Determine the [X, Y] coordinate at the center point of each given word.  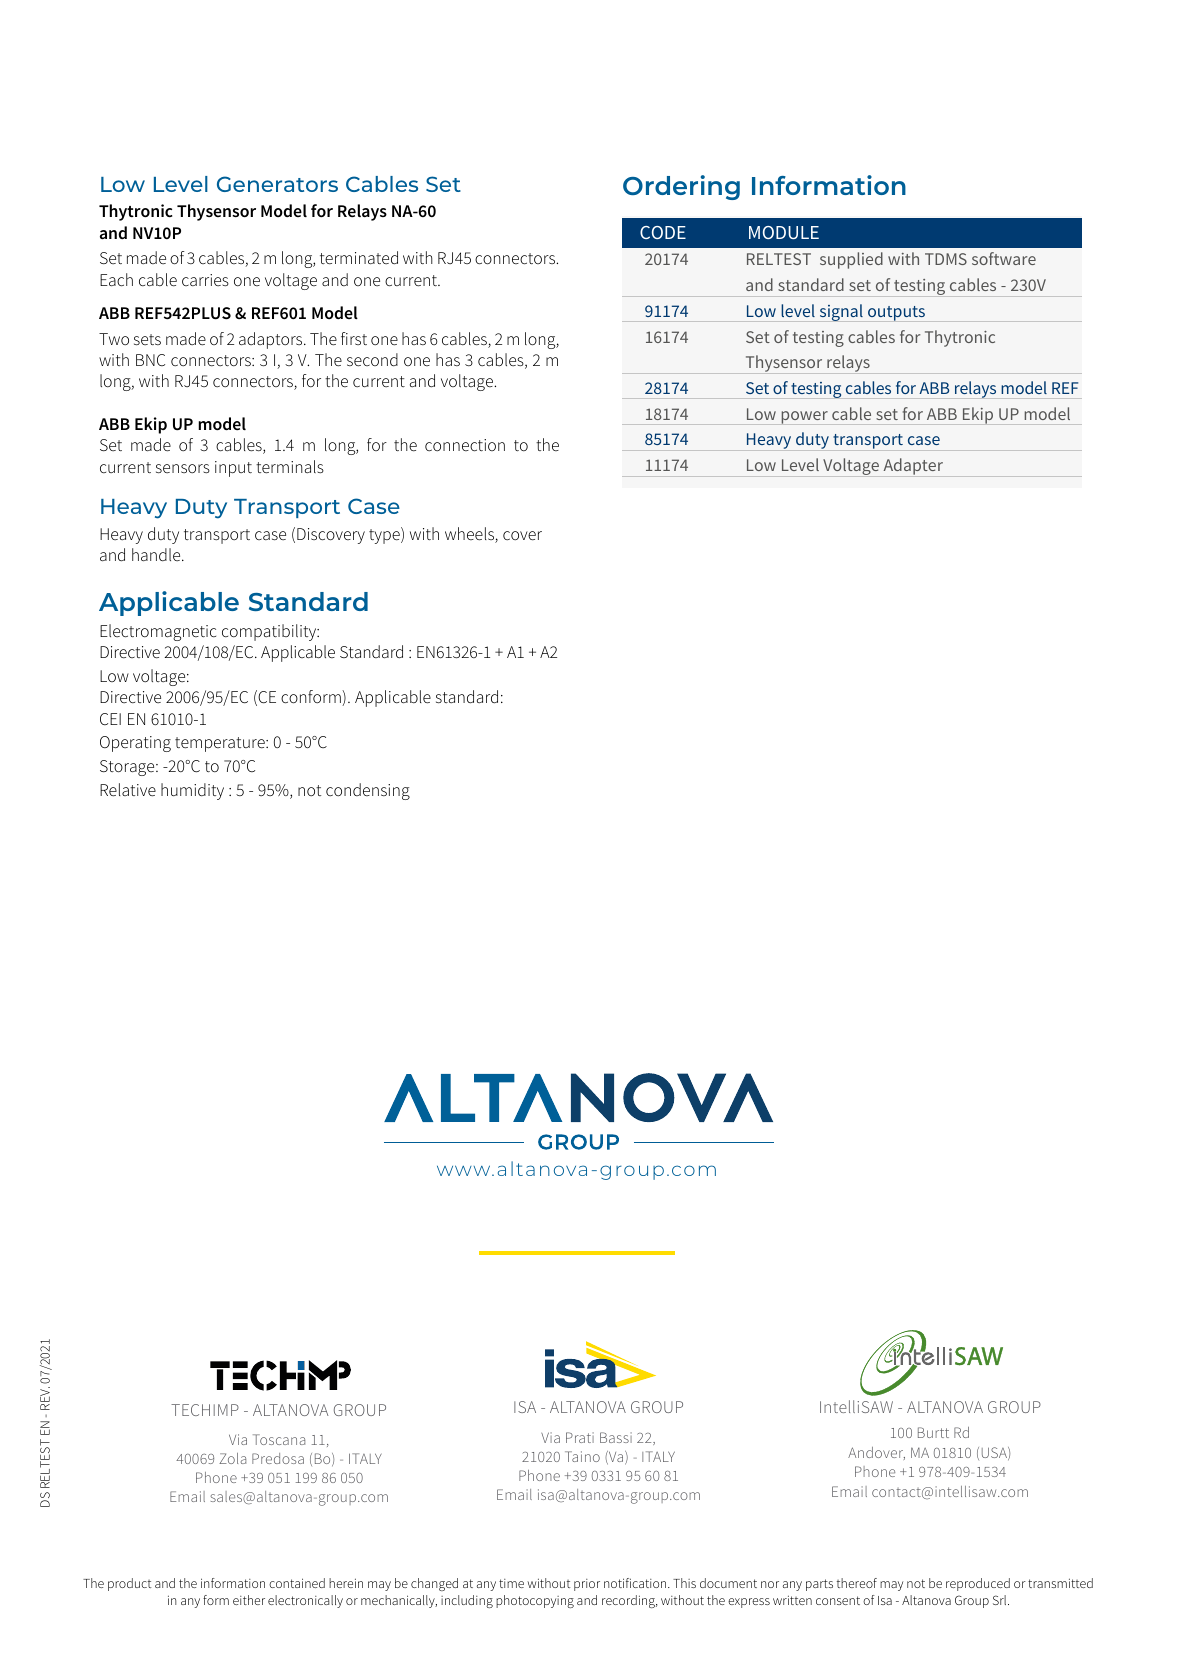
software [1004, 258]
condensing [368, 791]
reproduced [978, 1584]
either [249, 1600]
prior [587, 1585]
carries [205, 280]
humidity [192, 791]
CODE [663, 232]
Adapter [913, 466]
